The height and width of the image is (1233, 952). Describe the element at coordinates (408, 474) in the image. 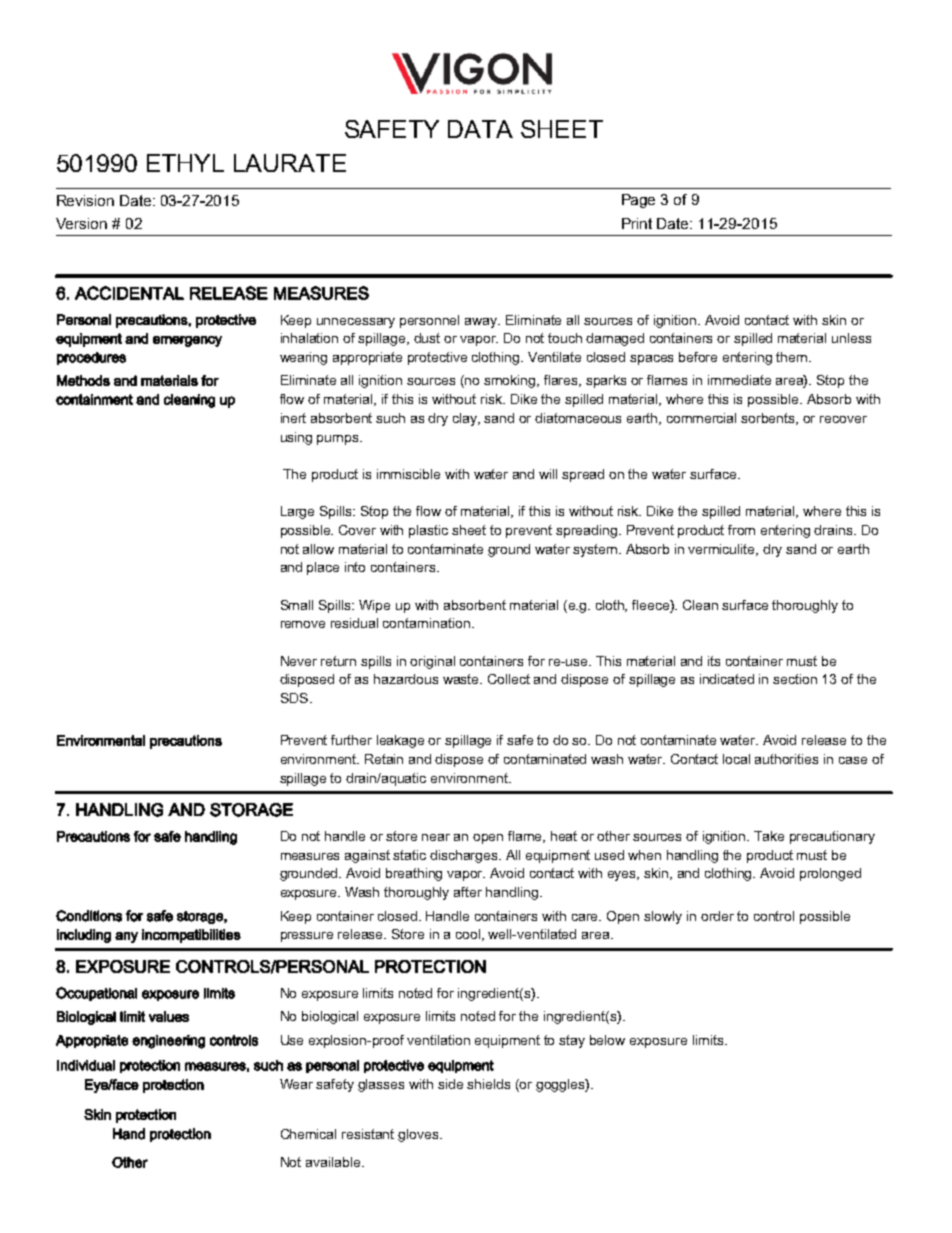

I see `immiscible` at that location.
